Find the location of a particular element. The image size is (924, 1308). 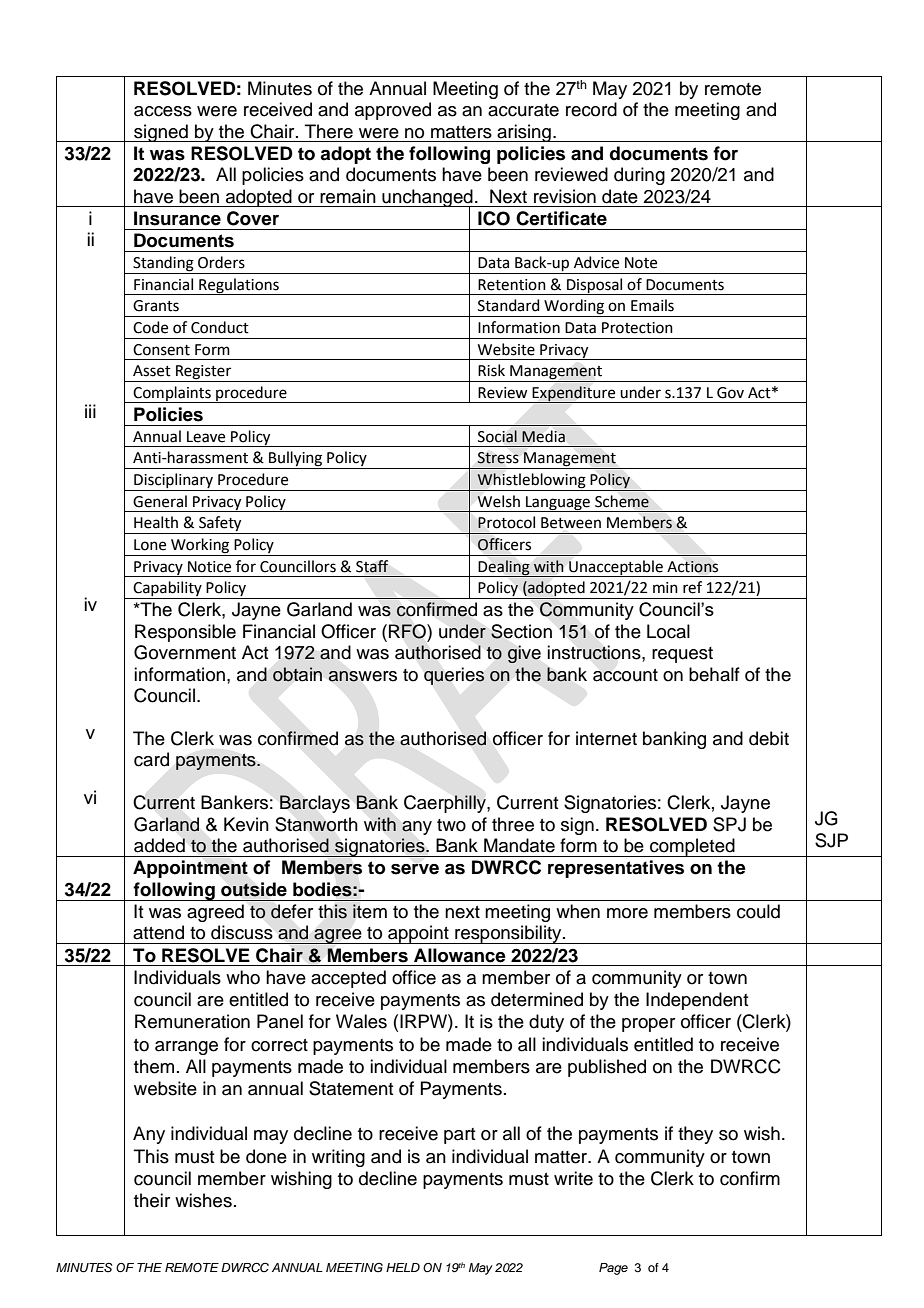

Remuneration is located at coordinates (192, 1021).
